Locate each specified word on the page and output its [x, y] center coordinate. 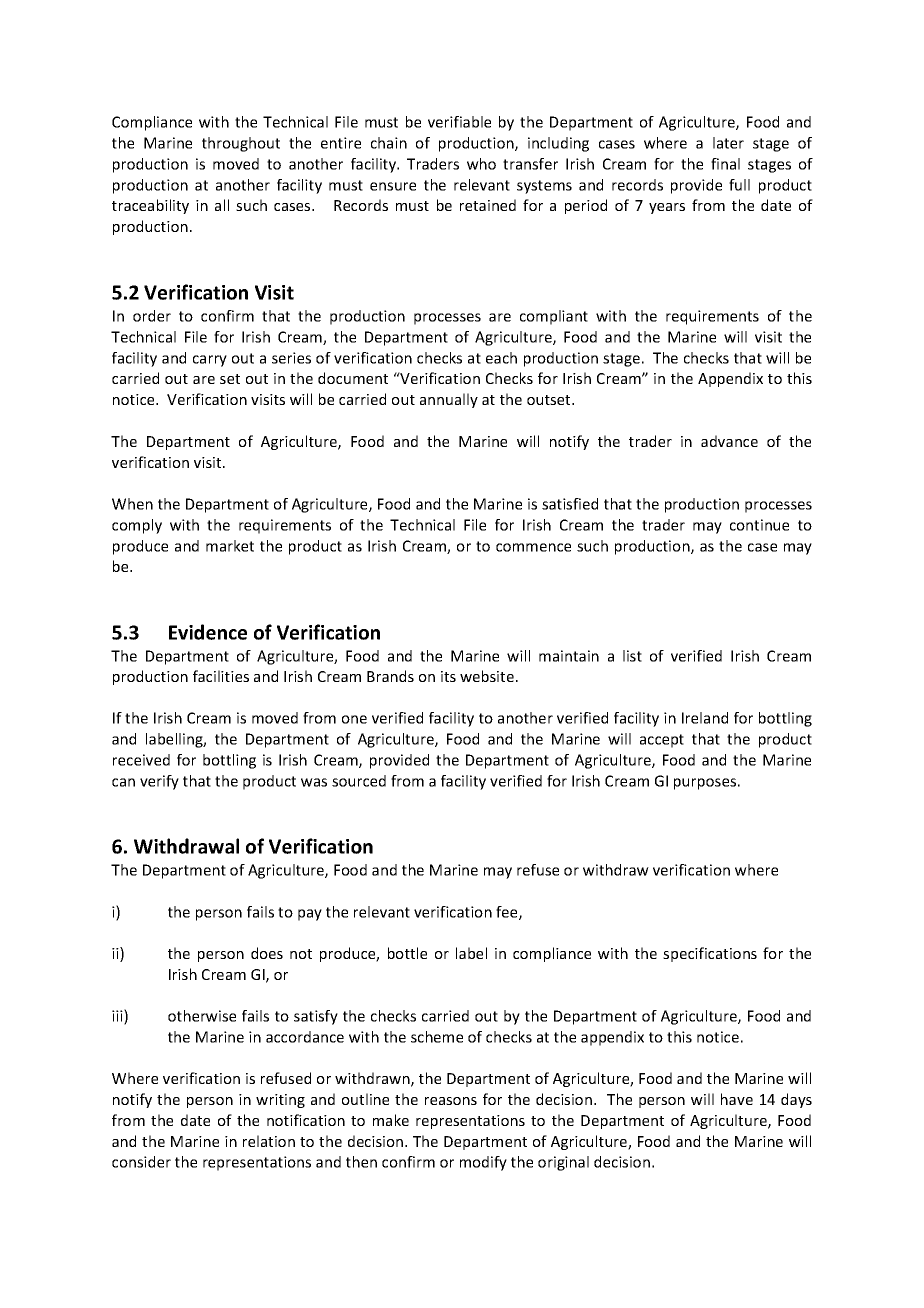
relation [269, 1141]
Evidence [208, 632]
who [481, 164]
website [487, 676]
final [725, 164]
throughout [241, 144]
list [632, 656]
